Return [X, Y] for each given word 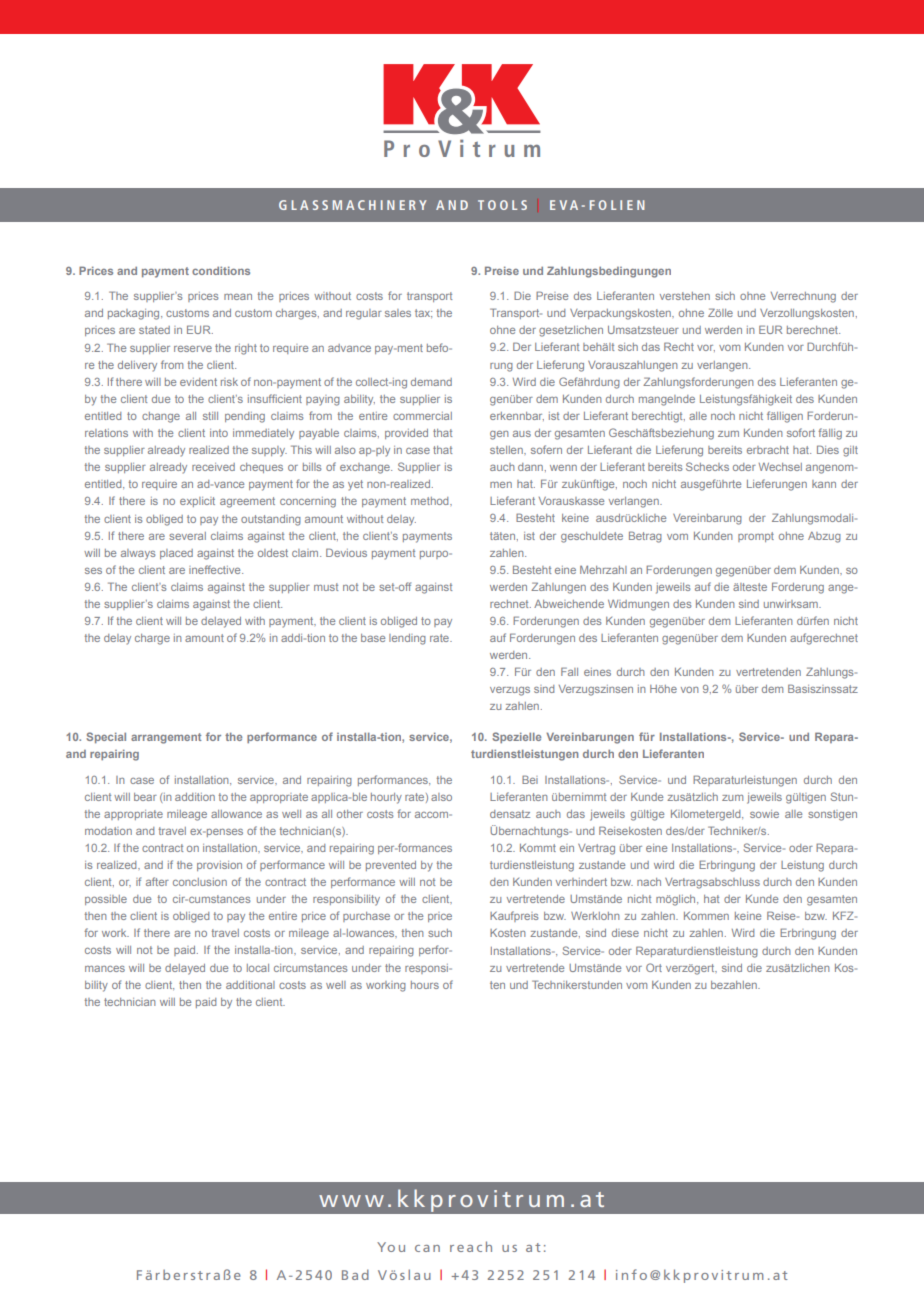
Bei [530, 779]
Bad [355, 1274]
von [690, 690]
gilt [850, 451]
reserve [193, 349]
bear [145, 797]
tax [423, 313]
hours [425, 985]
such [440, 933]
